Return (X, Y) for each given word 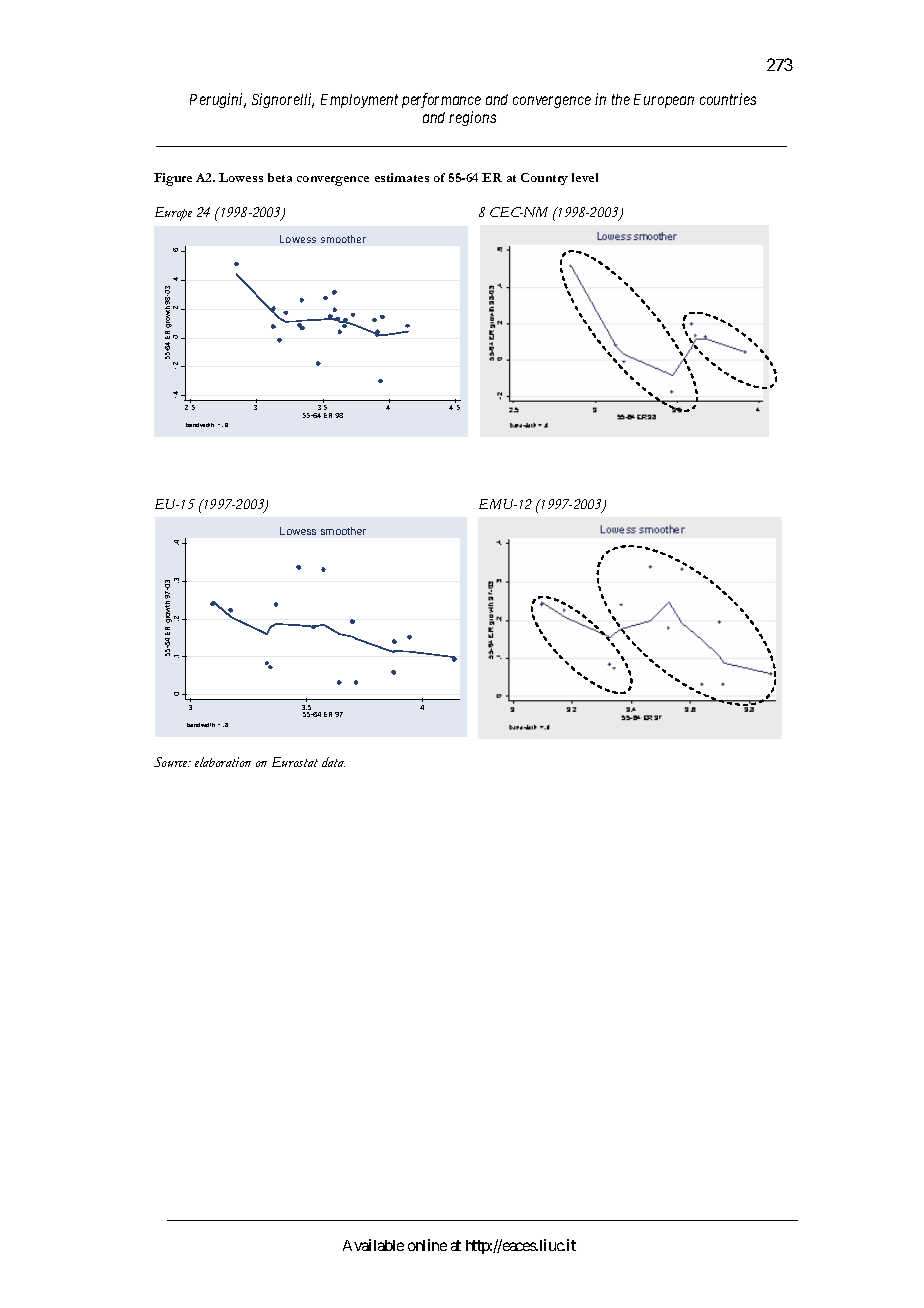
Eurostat (295, 762)
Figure (173, 179)
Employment (359, 101)
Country (544, 179)
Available (373, 1245)
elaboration (223, 762)
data (333, 762)
